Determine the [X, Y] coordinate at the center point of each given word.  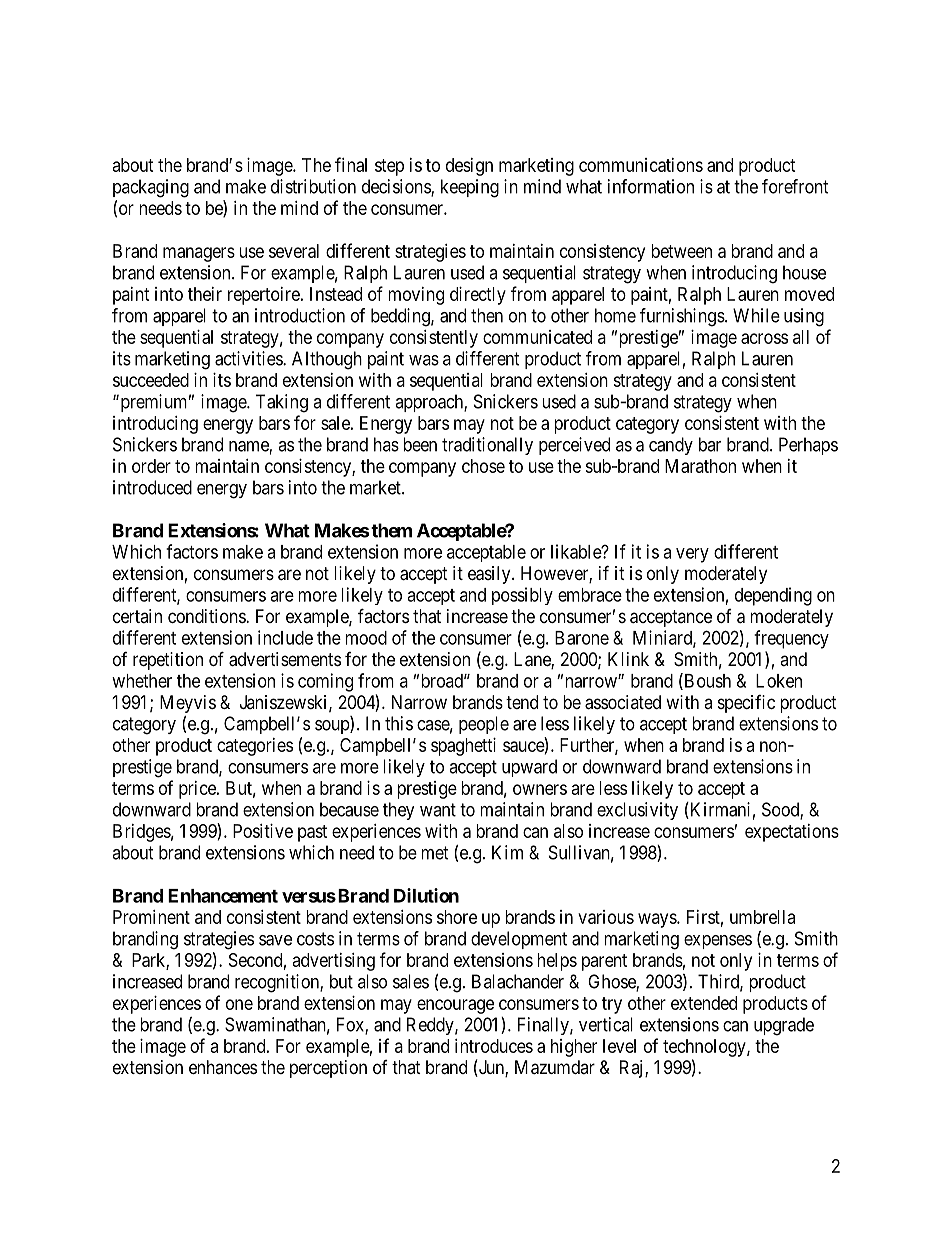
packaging [151, 188]
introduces [494, 1046]
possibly [522, 596]
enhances [223, 1067]
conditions [207, 616]
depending [773, 596]
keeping [470, 188]
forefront [795, 186]
